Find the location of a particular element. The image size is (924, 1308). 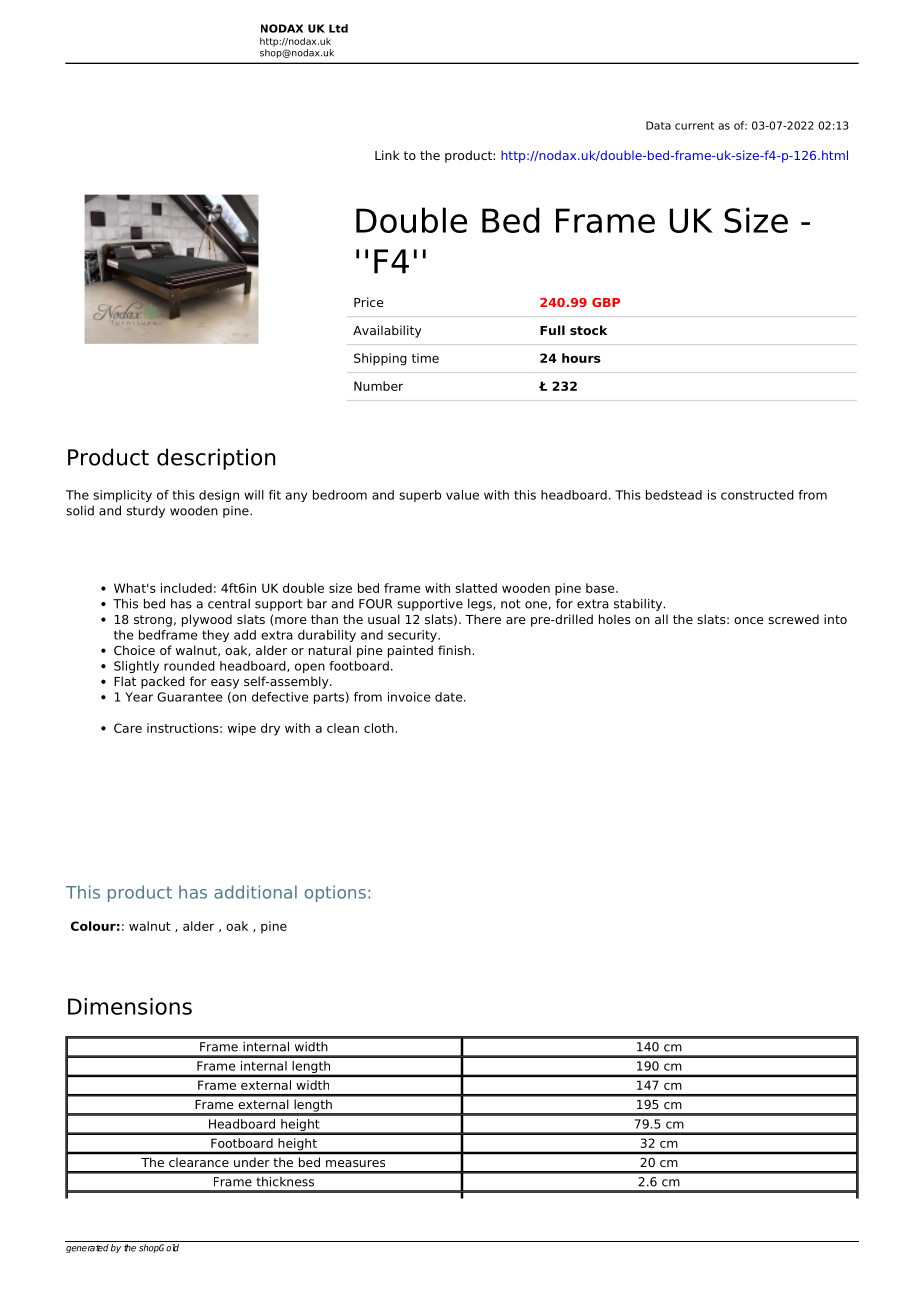

GBP is located at coordinates (606, 302).
